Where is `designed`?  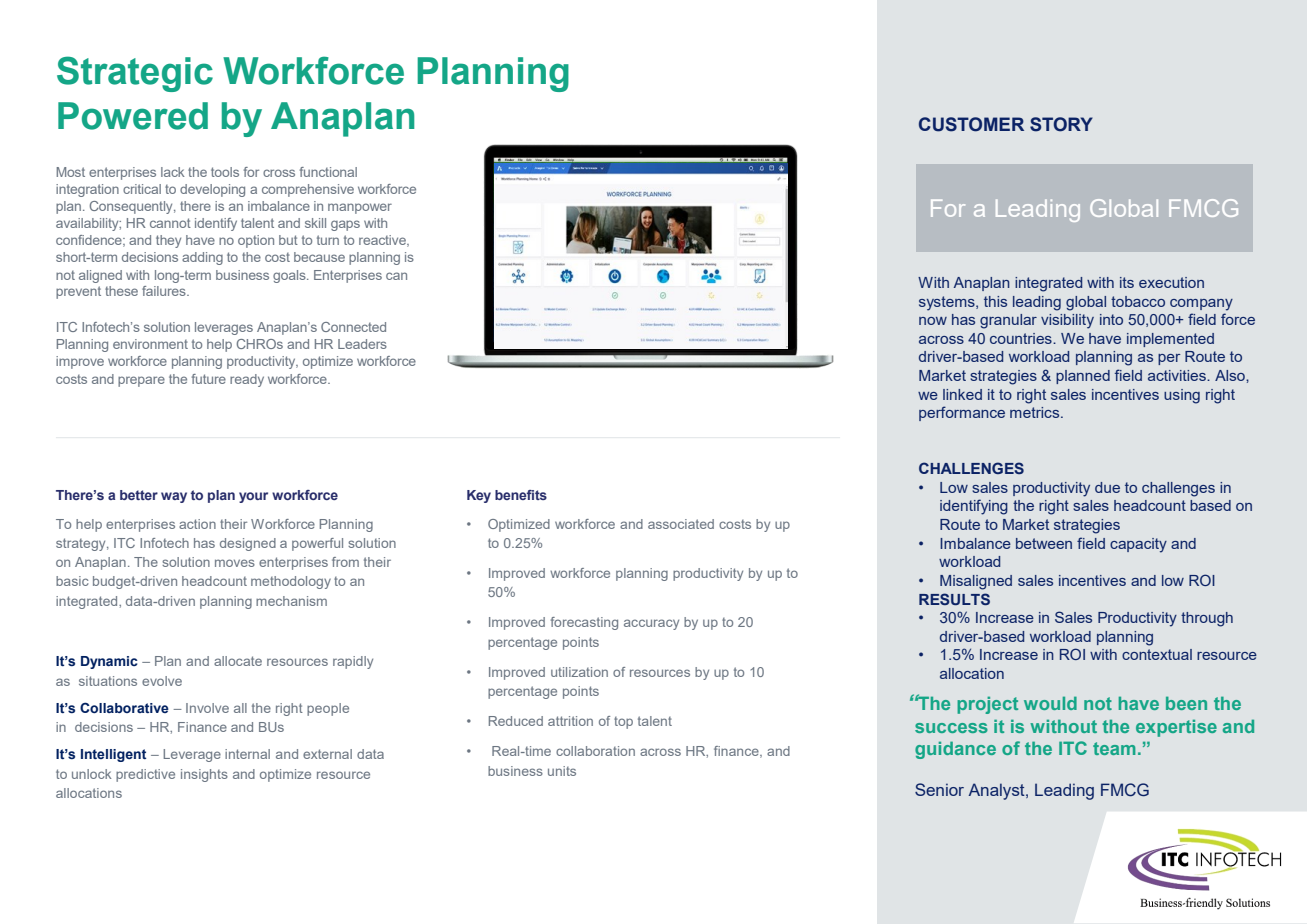
designed is located at coordinates (248, 544).
